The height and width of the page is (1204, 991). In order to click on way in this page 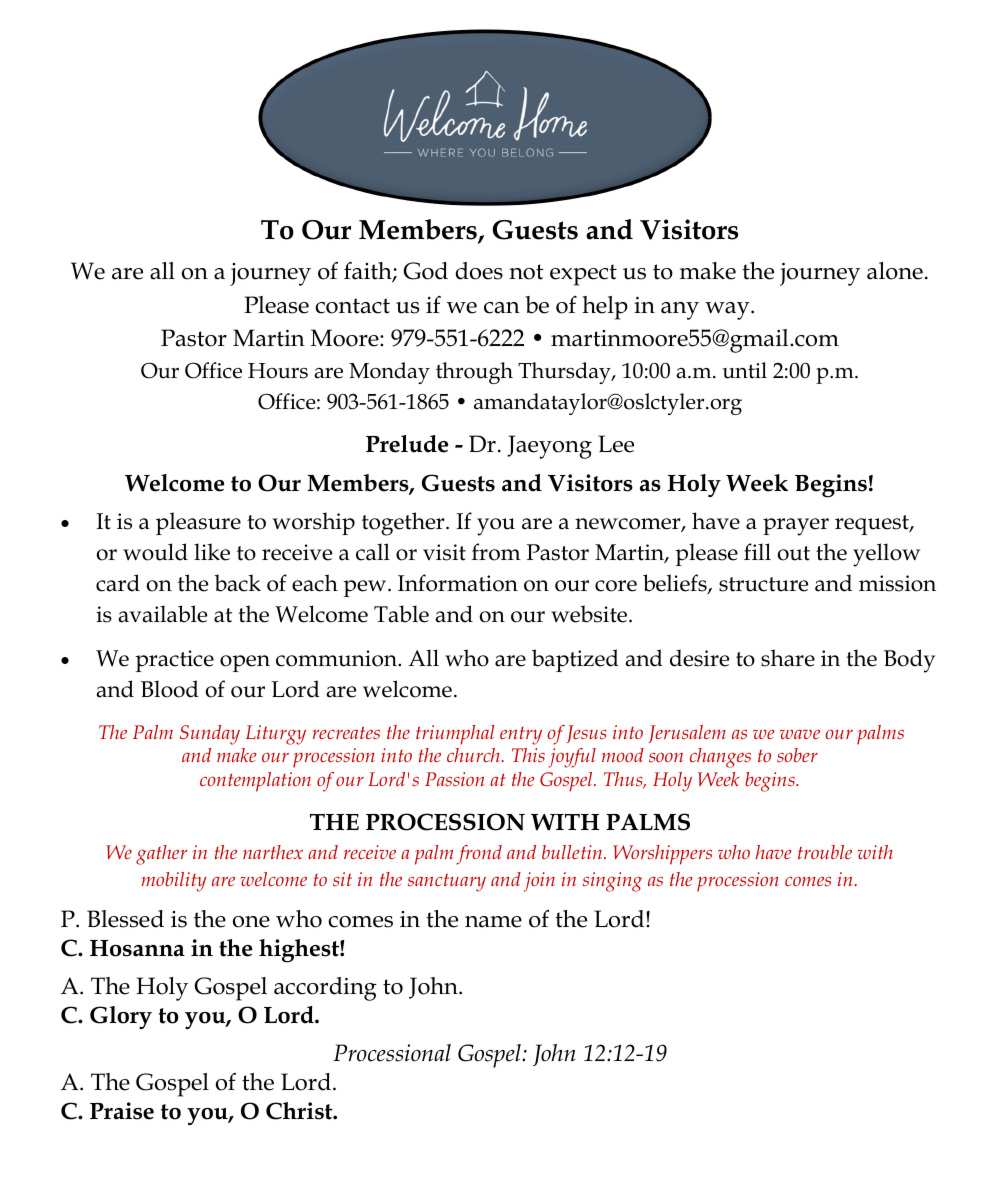, I will do `click(728, 311)`.
